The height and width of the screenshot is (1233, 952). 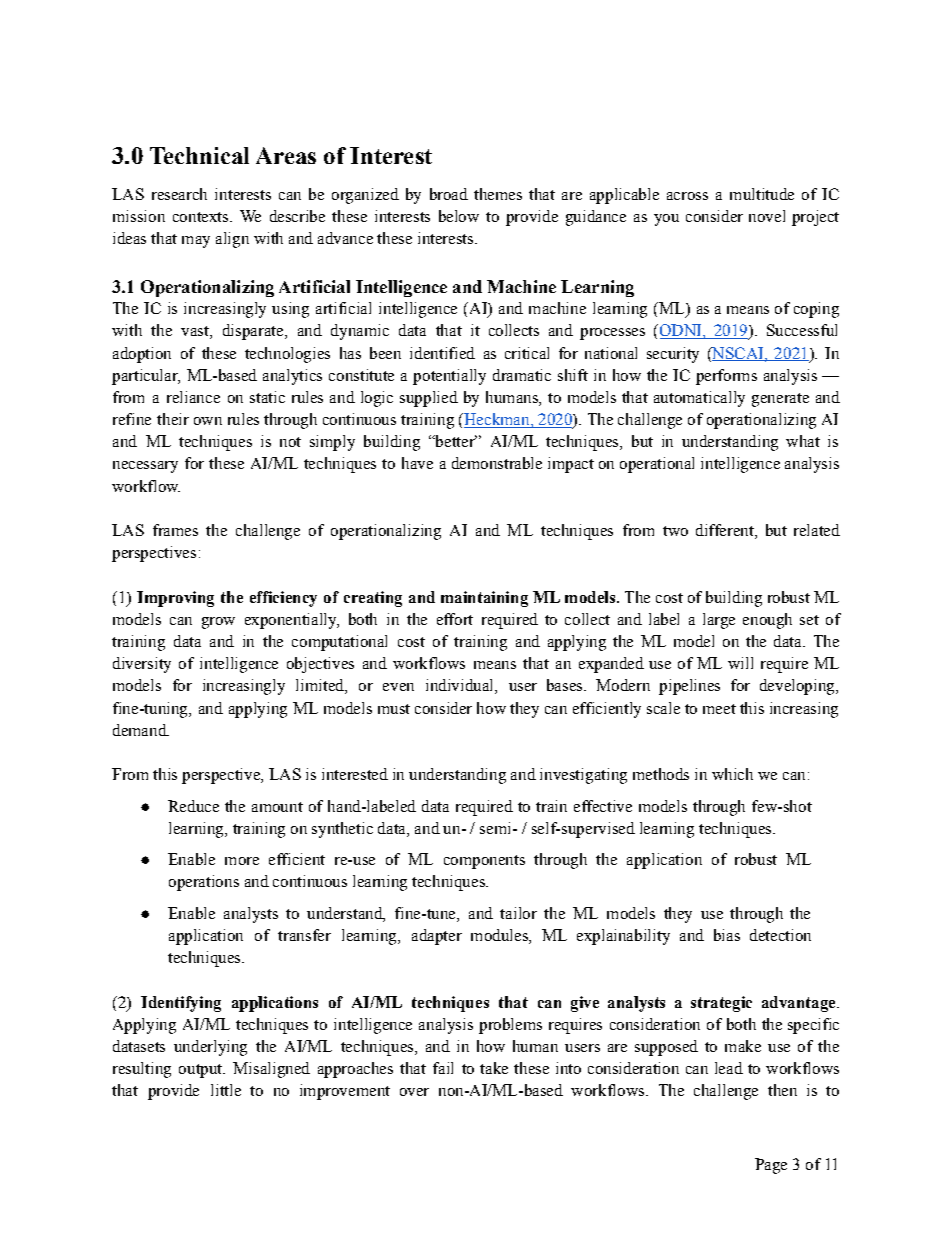 What do you see at coordinates (204, 883) in the screenshot?
I see `operations` at bounding box center [204, 883].
